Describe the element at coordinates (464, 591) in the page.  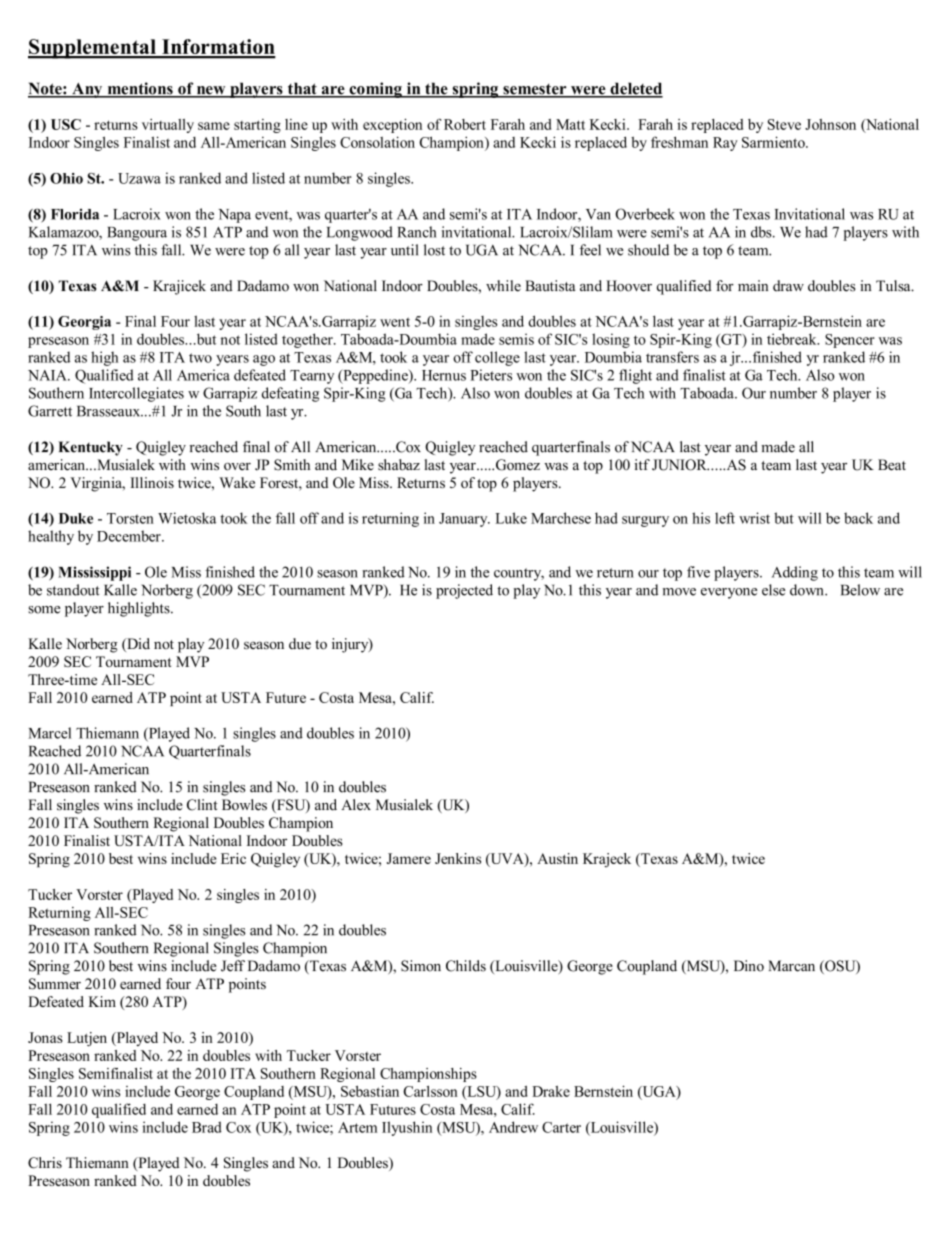
I see `projected` at that location.
